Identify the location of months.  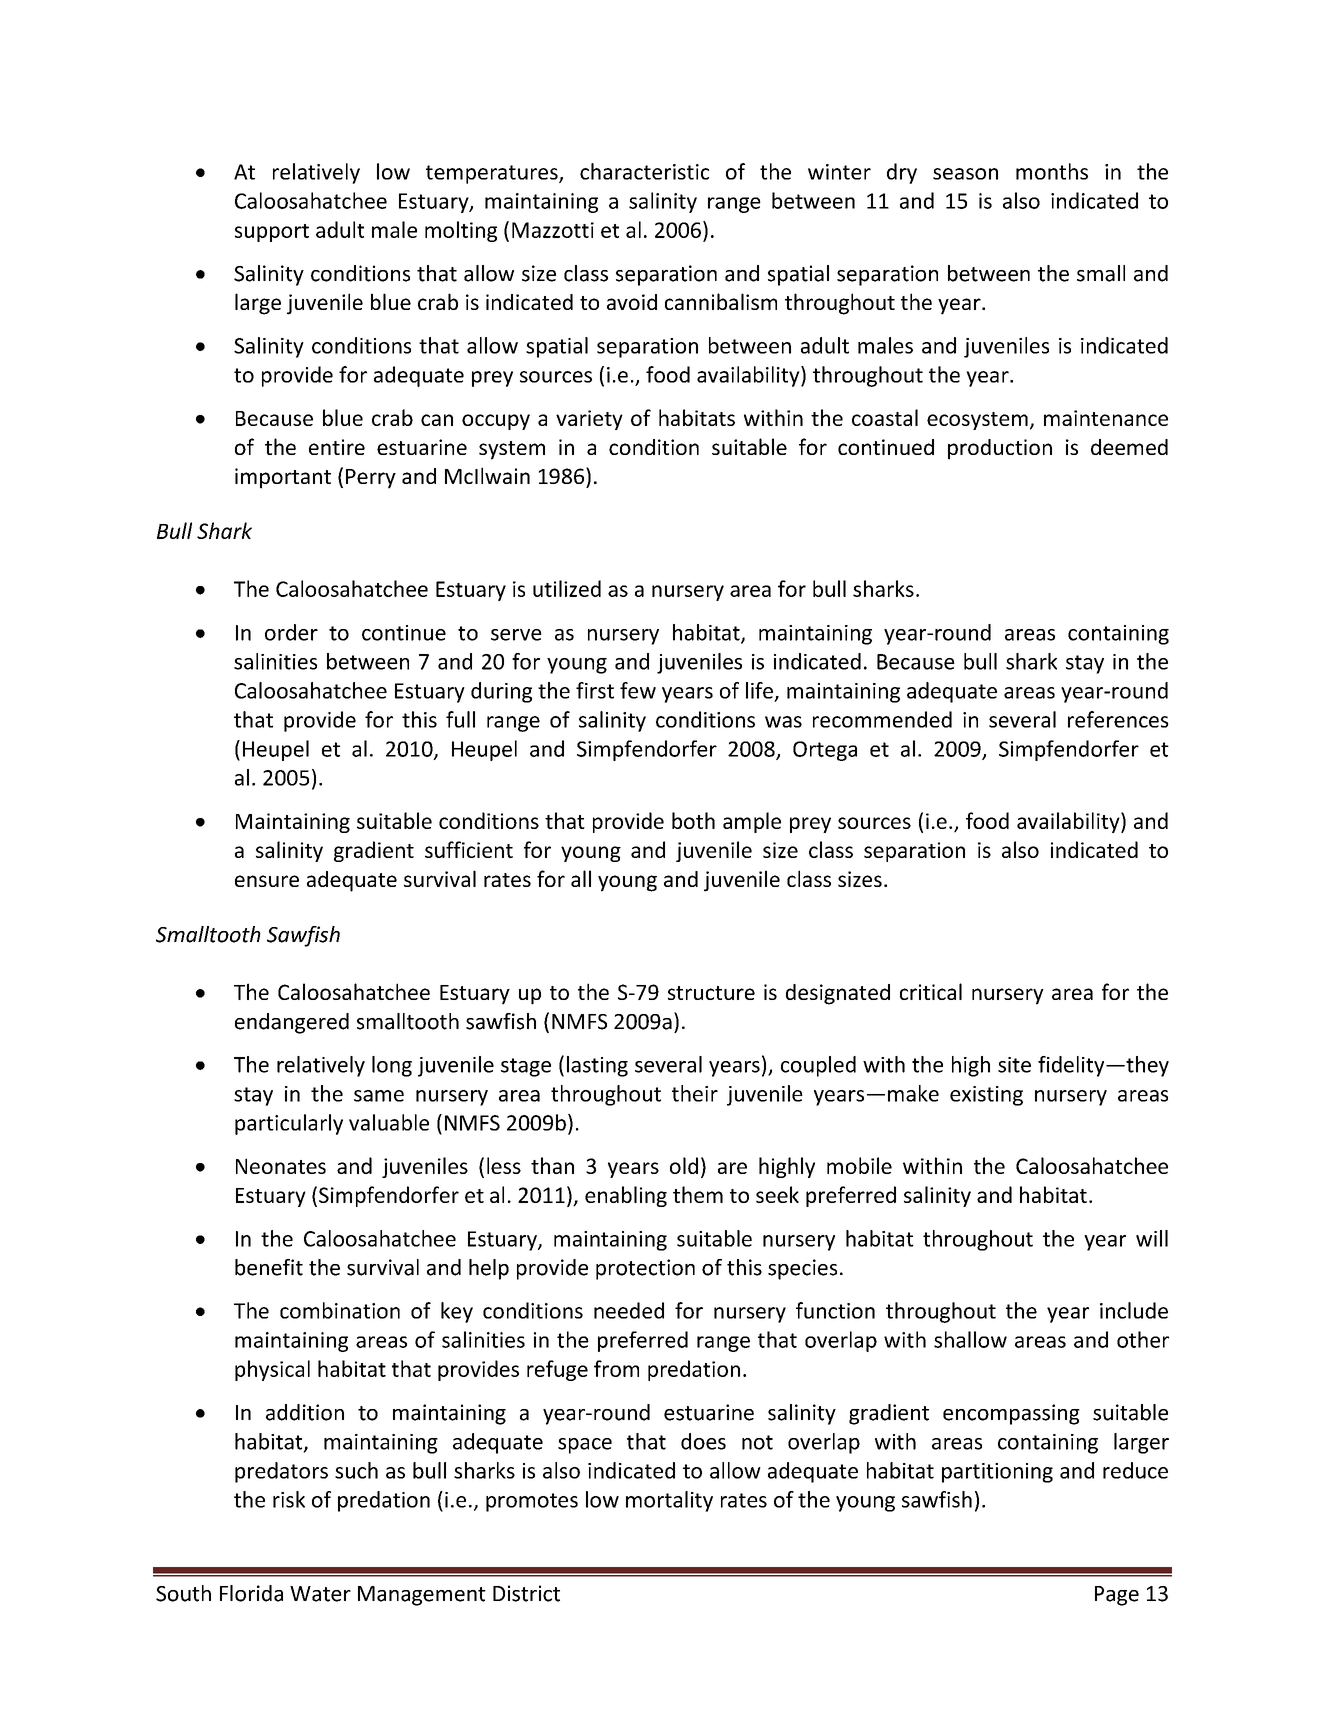
(1052, 171).
